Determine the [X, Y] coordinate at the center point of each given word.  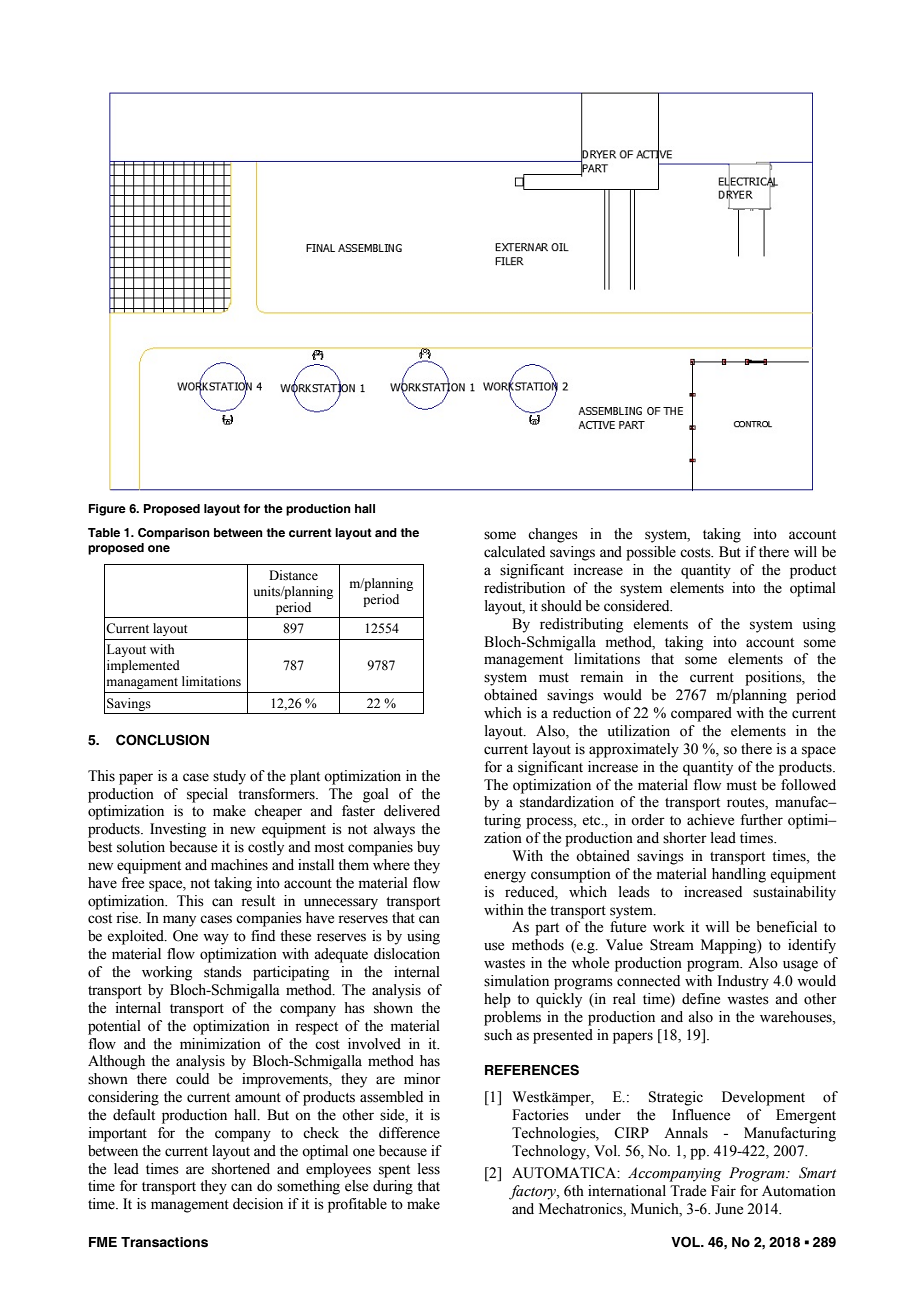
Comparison [174, 534]
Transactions [164, 1242]
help [497, 1000]
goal [376, 795]
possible [651, 553]
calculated [514, 552]
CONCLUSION [162, 740]
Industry [743, 982]
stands [223, 972]
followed [808, 785]
